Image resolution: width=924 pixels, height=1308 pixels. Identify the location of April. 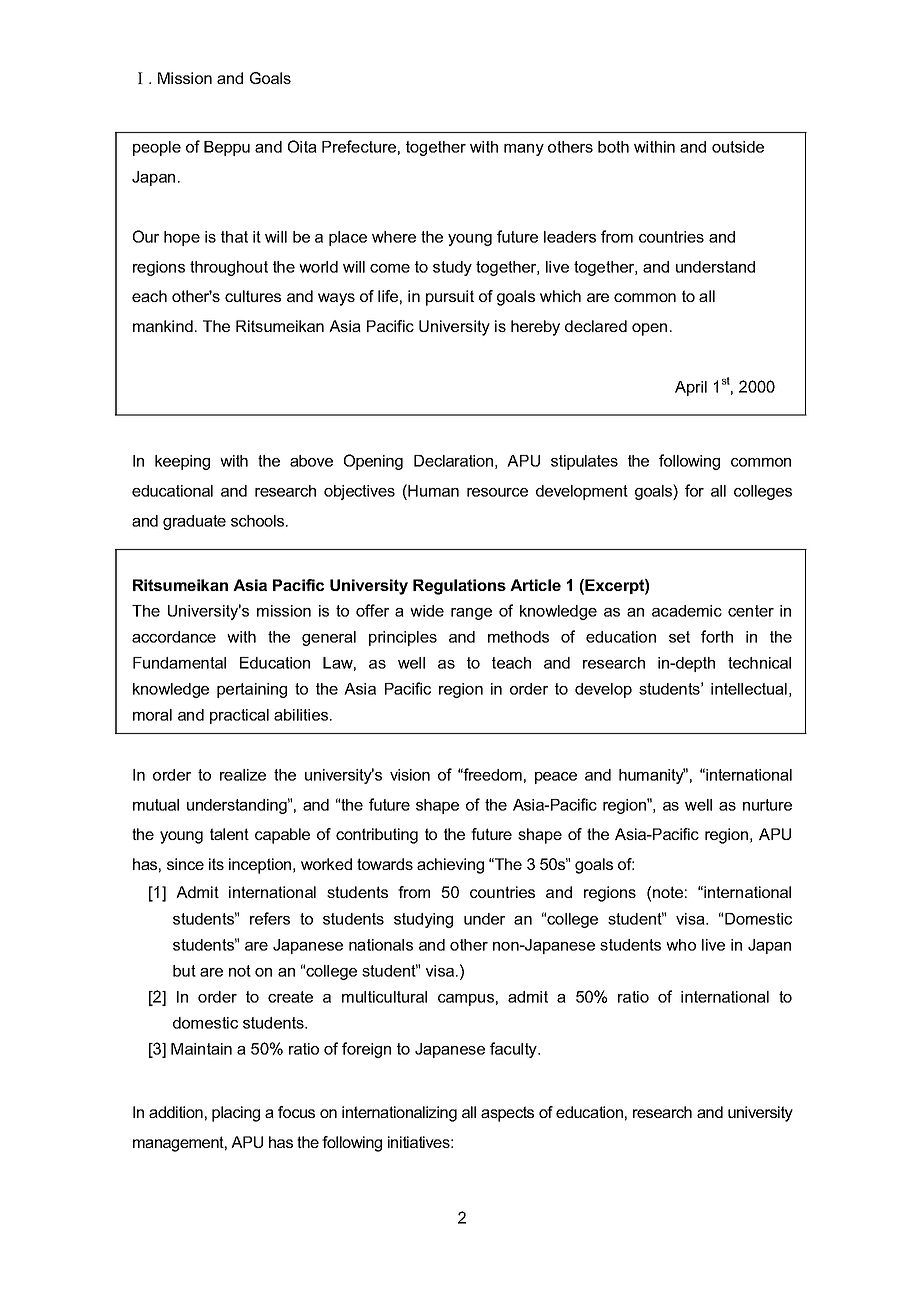
(691, 388).
